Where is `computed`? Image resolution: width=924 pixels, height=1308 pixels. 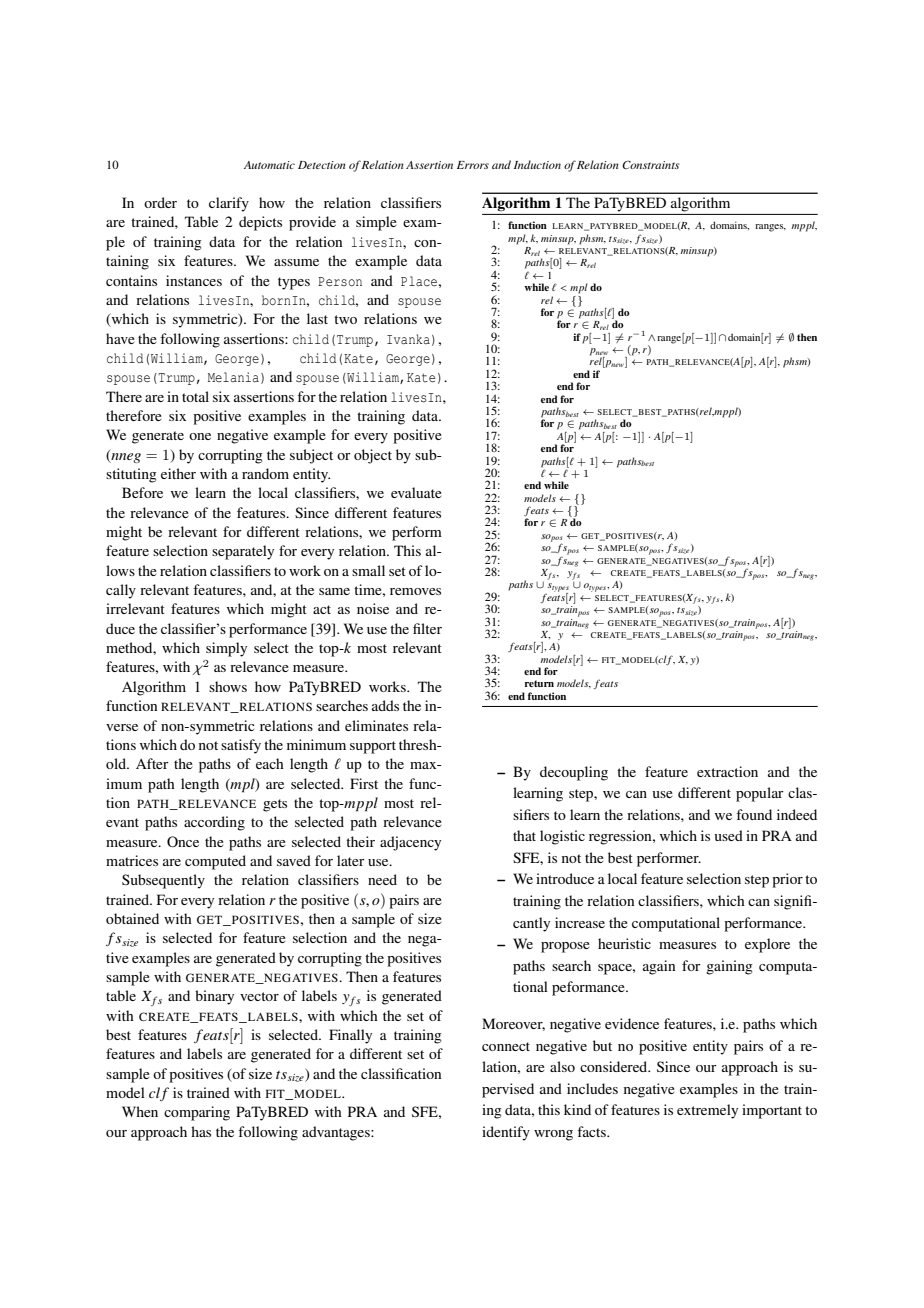 computed is located at coordinates (215, 862).
